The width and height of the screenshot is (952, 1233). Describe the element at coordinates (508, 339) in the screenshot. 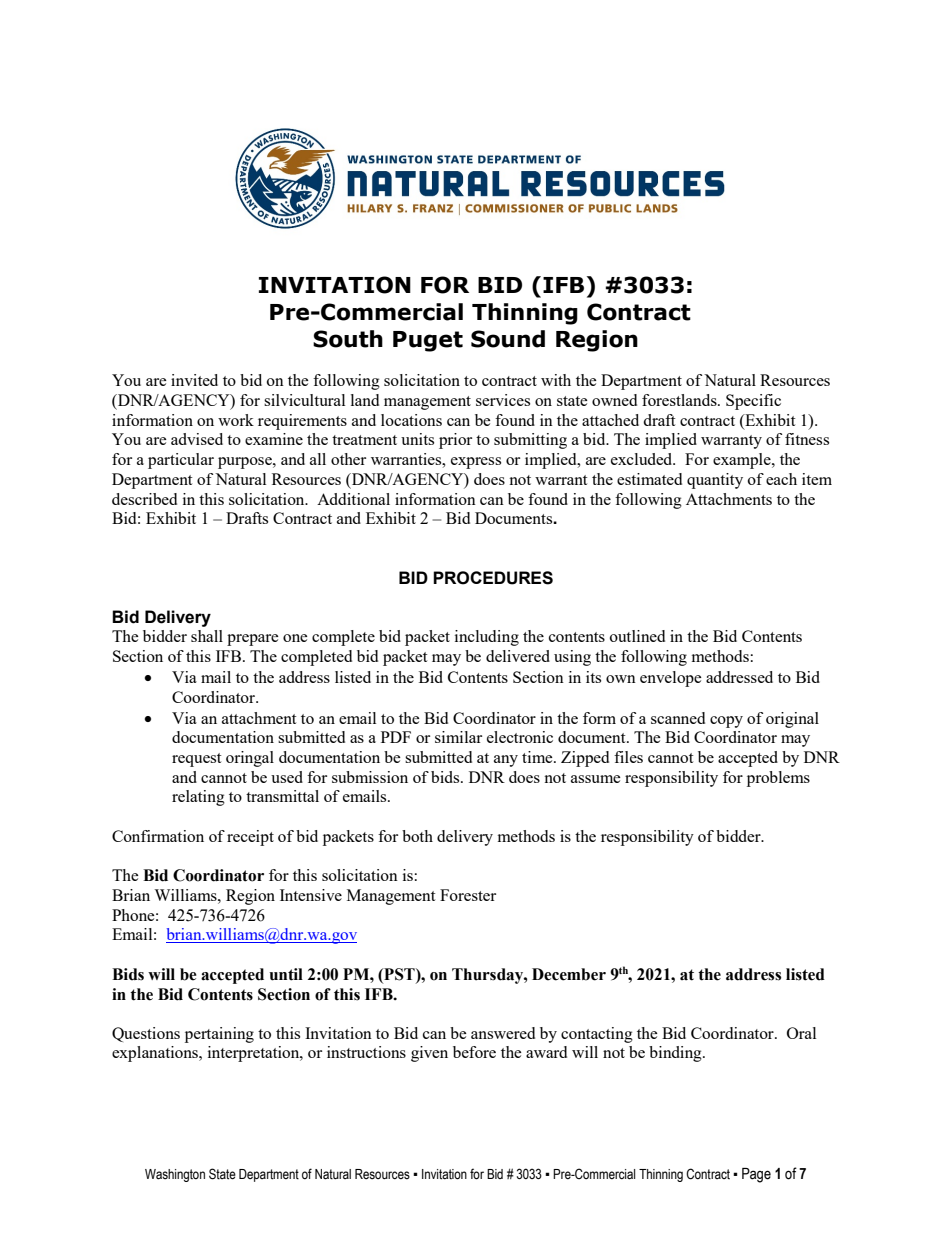

I see `Sound` at that location.
